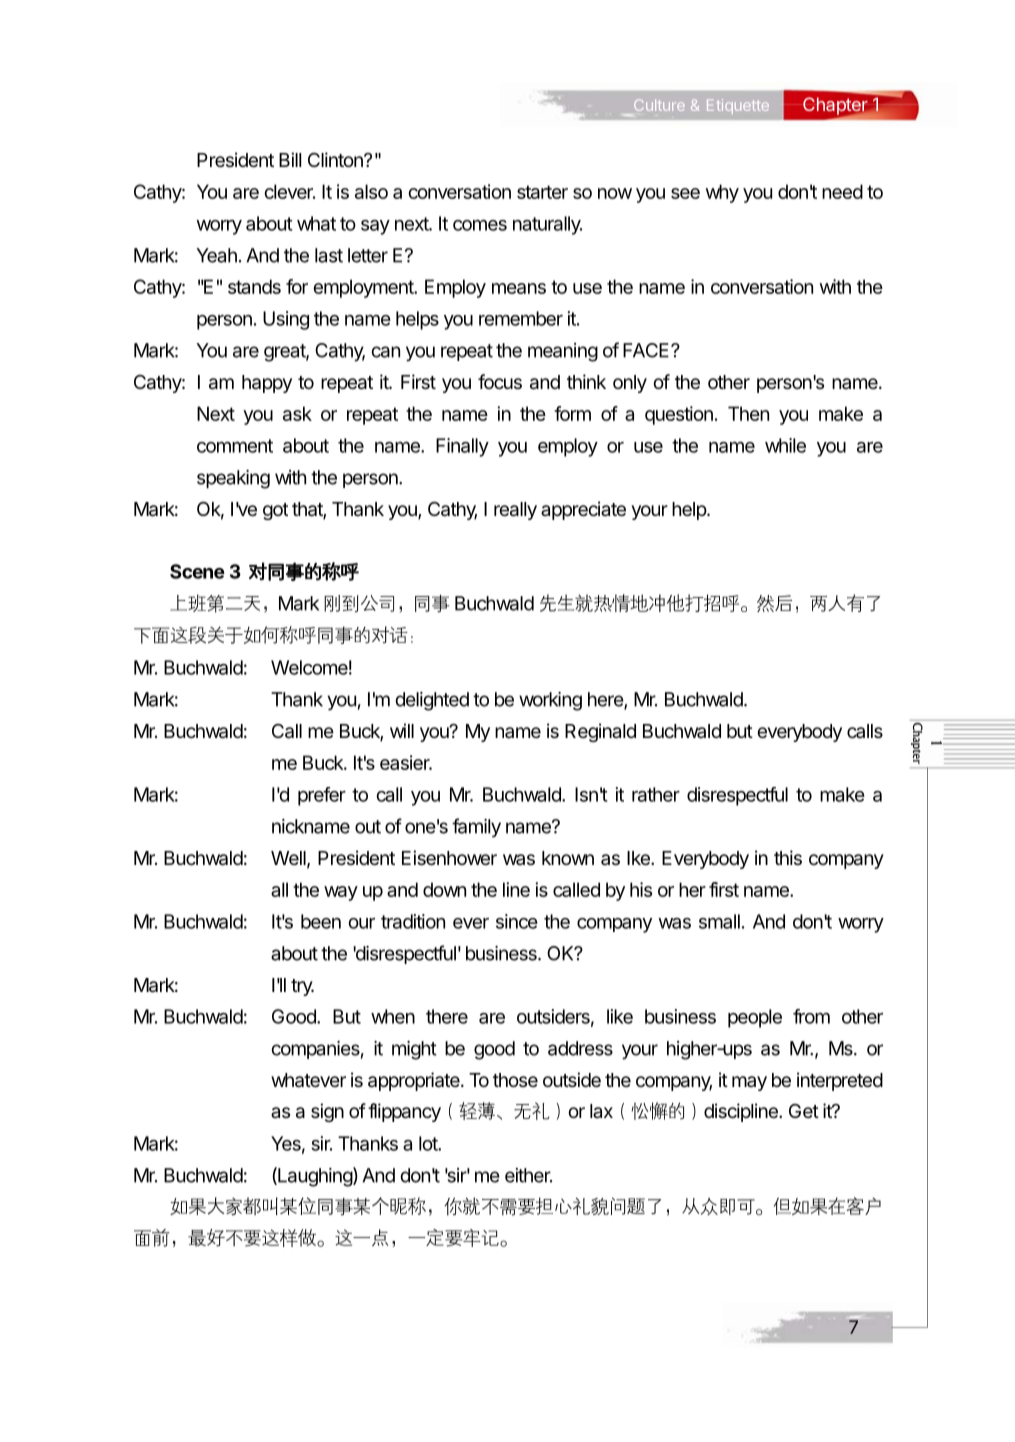 The height and width of the screenshot is (1442, 1015). Describe the element at coordinates (327, 1112) in the screenshot. I see `sign` at that location.
